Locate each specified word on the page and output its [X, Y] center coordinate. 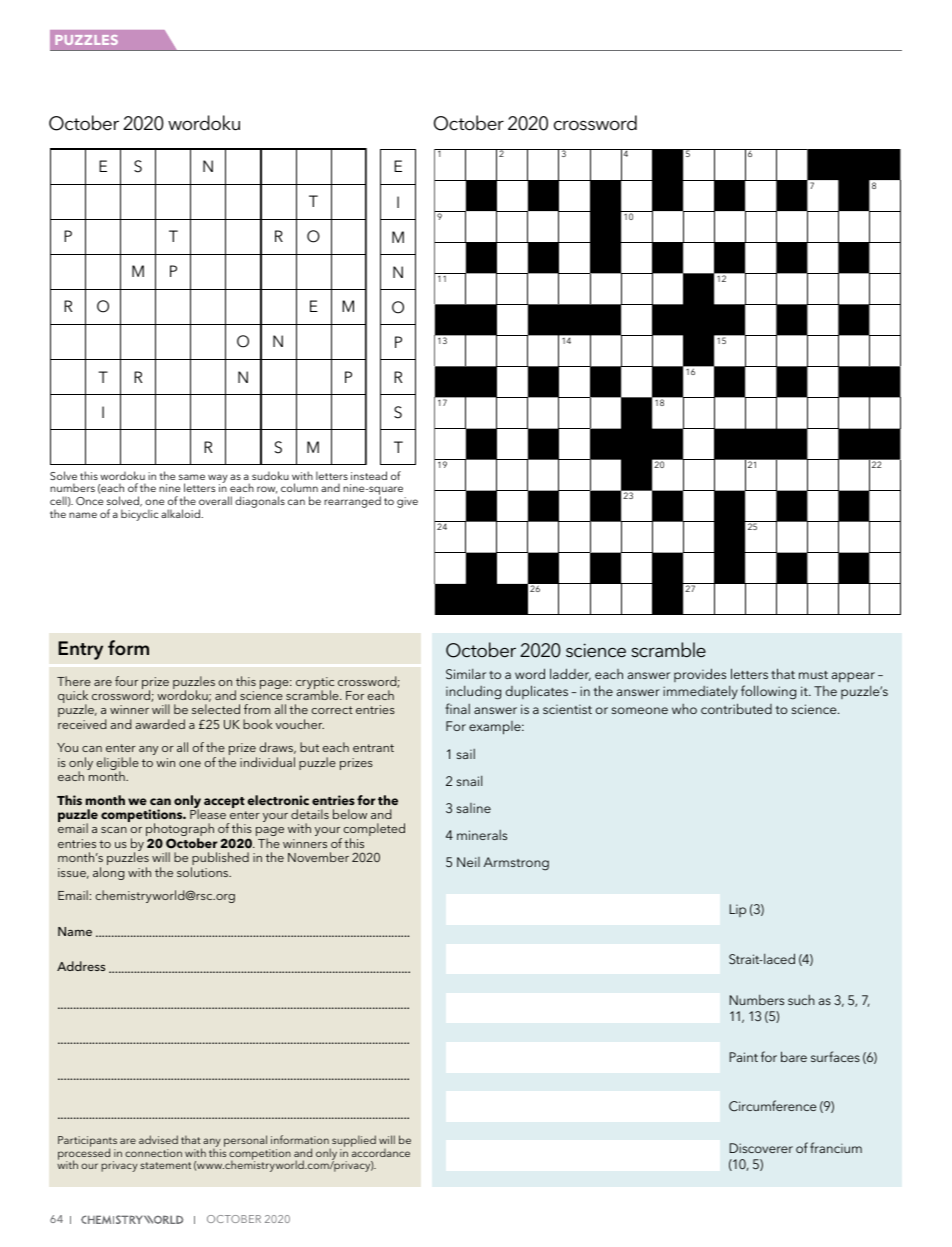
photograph [180, 831]
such [801, 1000]
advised [158, 1139]
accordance [380, 1151]
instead [369, 475]
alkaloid [181, 513]
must [813, 675]
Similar [466, 673]
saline [474, 808]
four [126, 681]
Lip [737, 910]
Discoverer [761, 1148]
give [407, 502]
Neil [468, 862]
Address [81, 966]
